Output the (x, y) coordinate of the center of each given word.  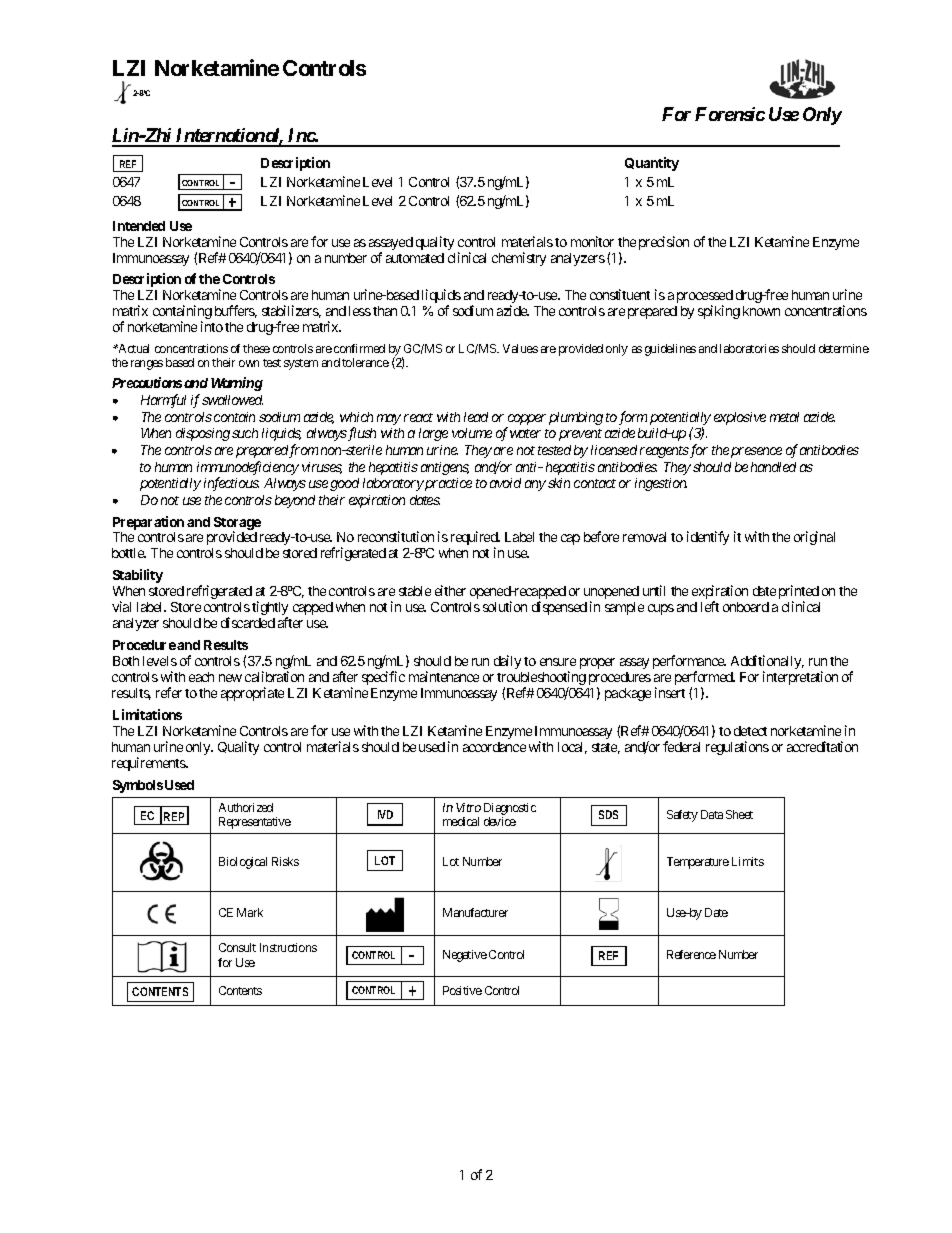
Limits (748, 861)
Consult (237, 947)
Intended (139, 226)
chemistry (519, 259)
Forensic (730, 114)
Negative (465, 956)
